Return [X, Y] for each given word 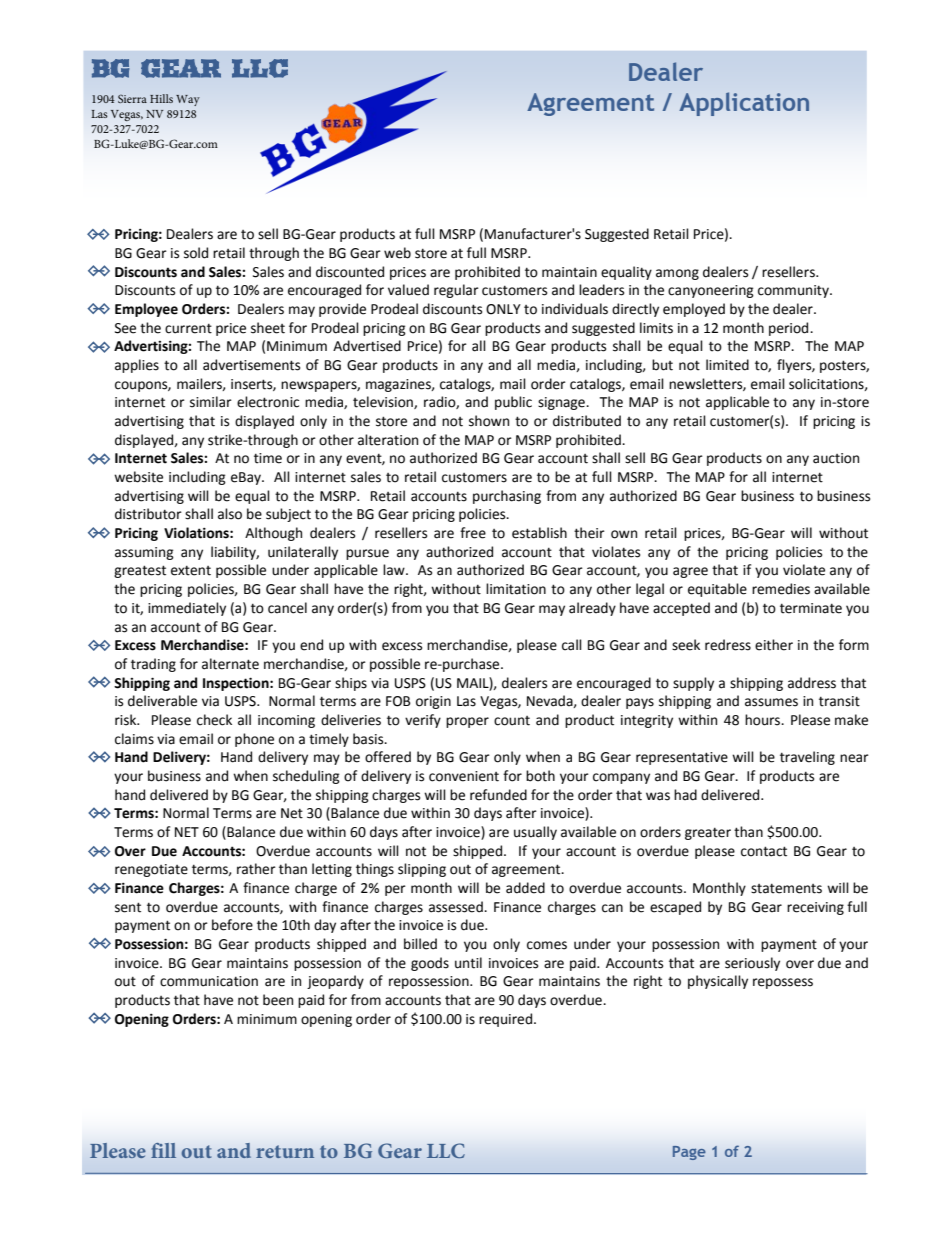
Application [744, 104]
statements [786, 889]
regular [456, 291]
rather [256, 869]
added [525, 888]
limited [727, 365]
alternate [230, 664]
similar [211, 402]
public [513, 403]
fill [163, 1150]
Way [188, 100]
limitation [516, 589]
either [774, 645]
